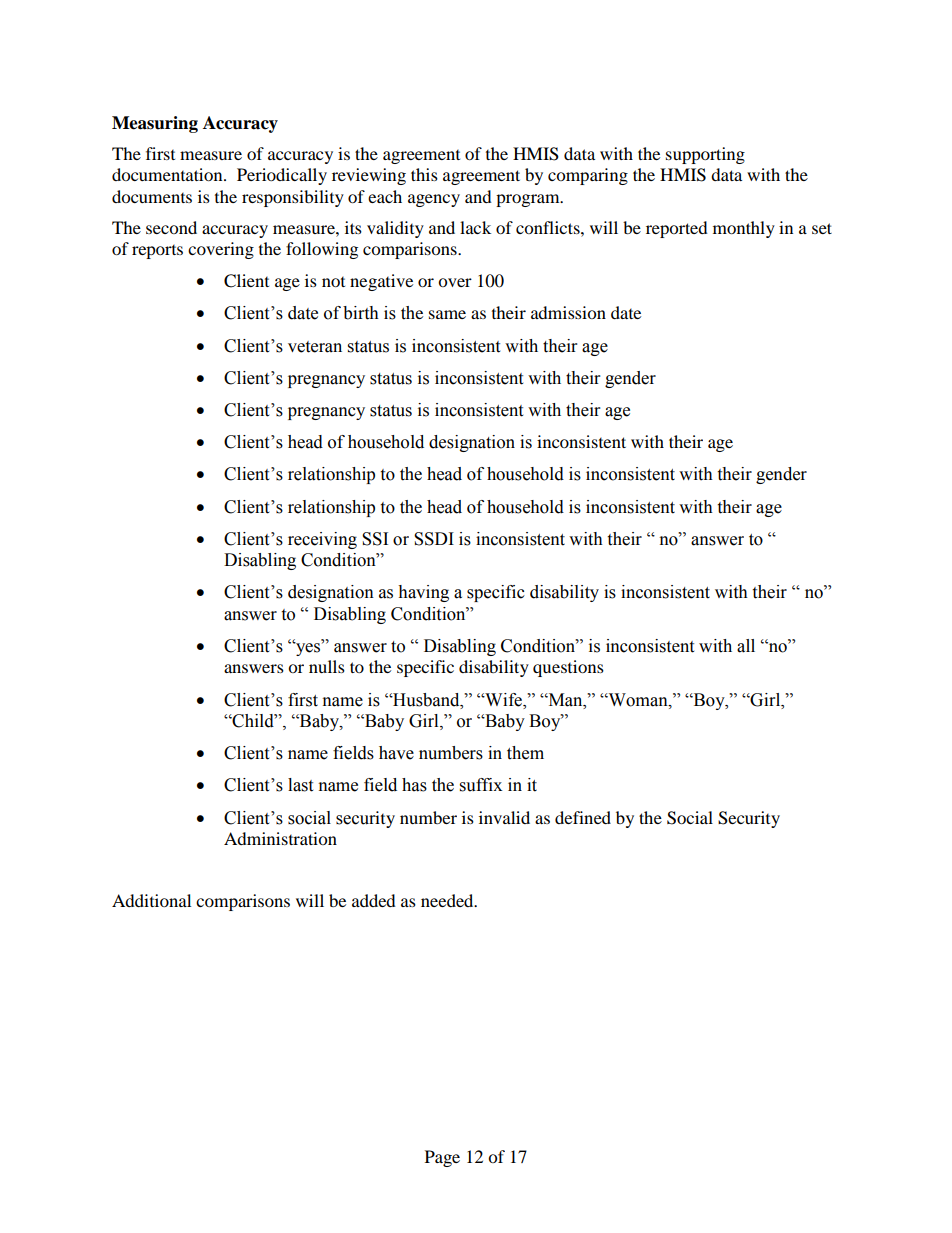  What do you see at coordinates (307, 649) in the document?
I see `yes` at bounding box center [307, 649].
